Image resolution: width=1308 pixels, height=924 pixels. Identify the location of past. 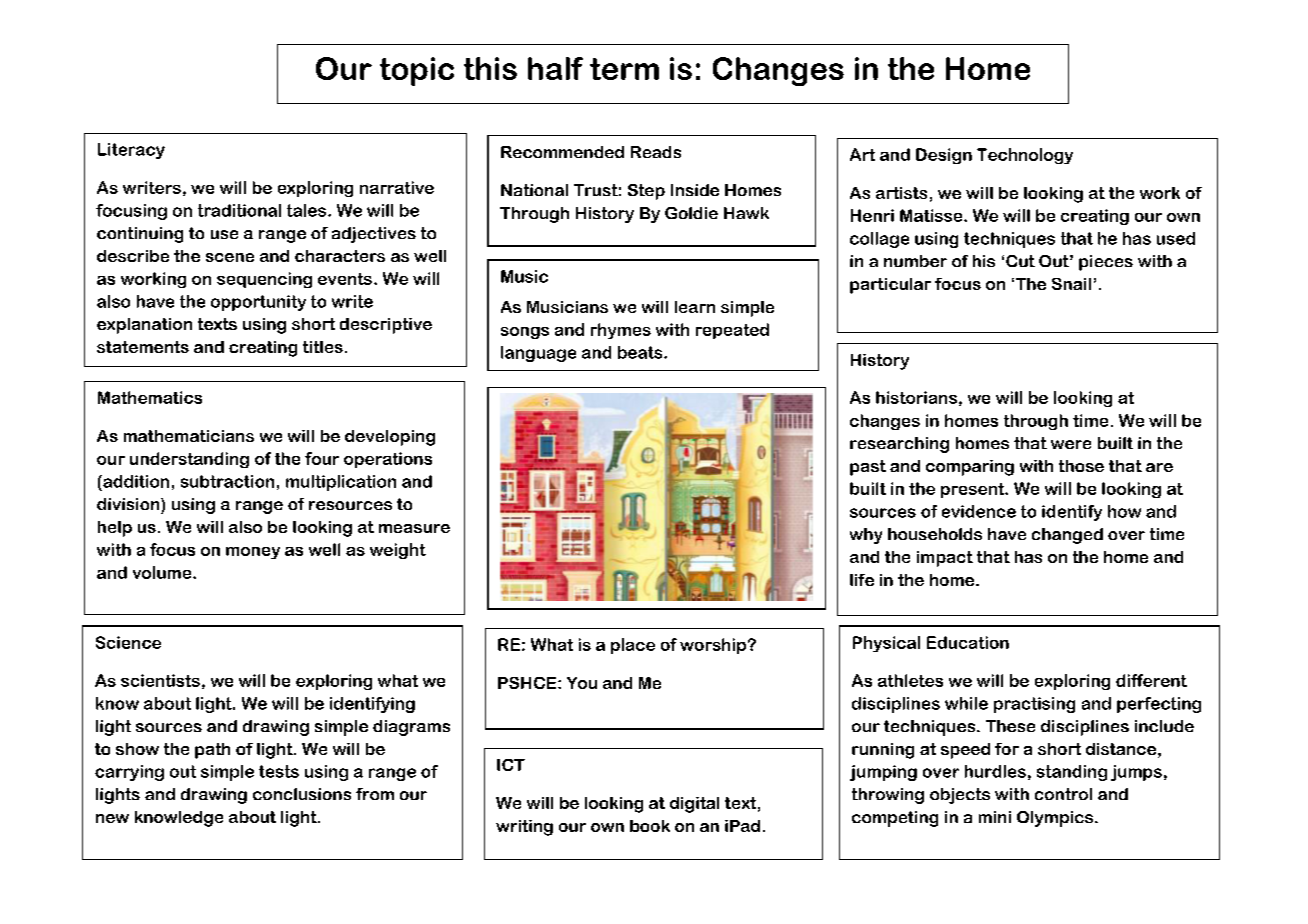
(868, 468).
